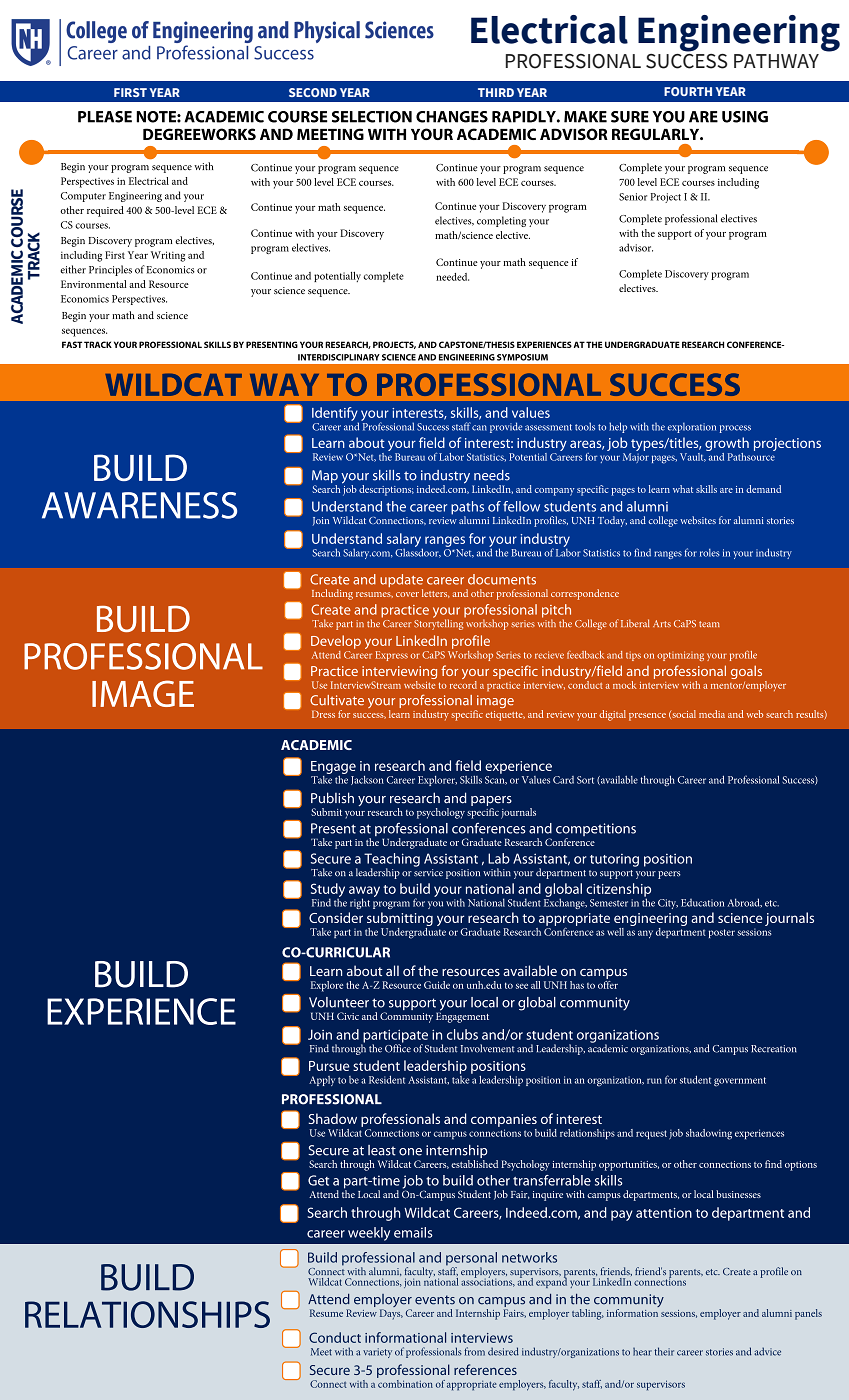 This screenshot has width=849, height=1400. What do you see at coordinates (139, 505) in the screenshot?
I see `AWARENESS` at bounding box center [139, 505].
